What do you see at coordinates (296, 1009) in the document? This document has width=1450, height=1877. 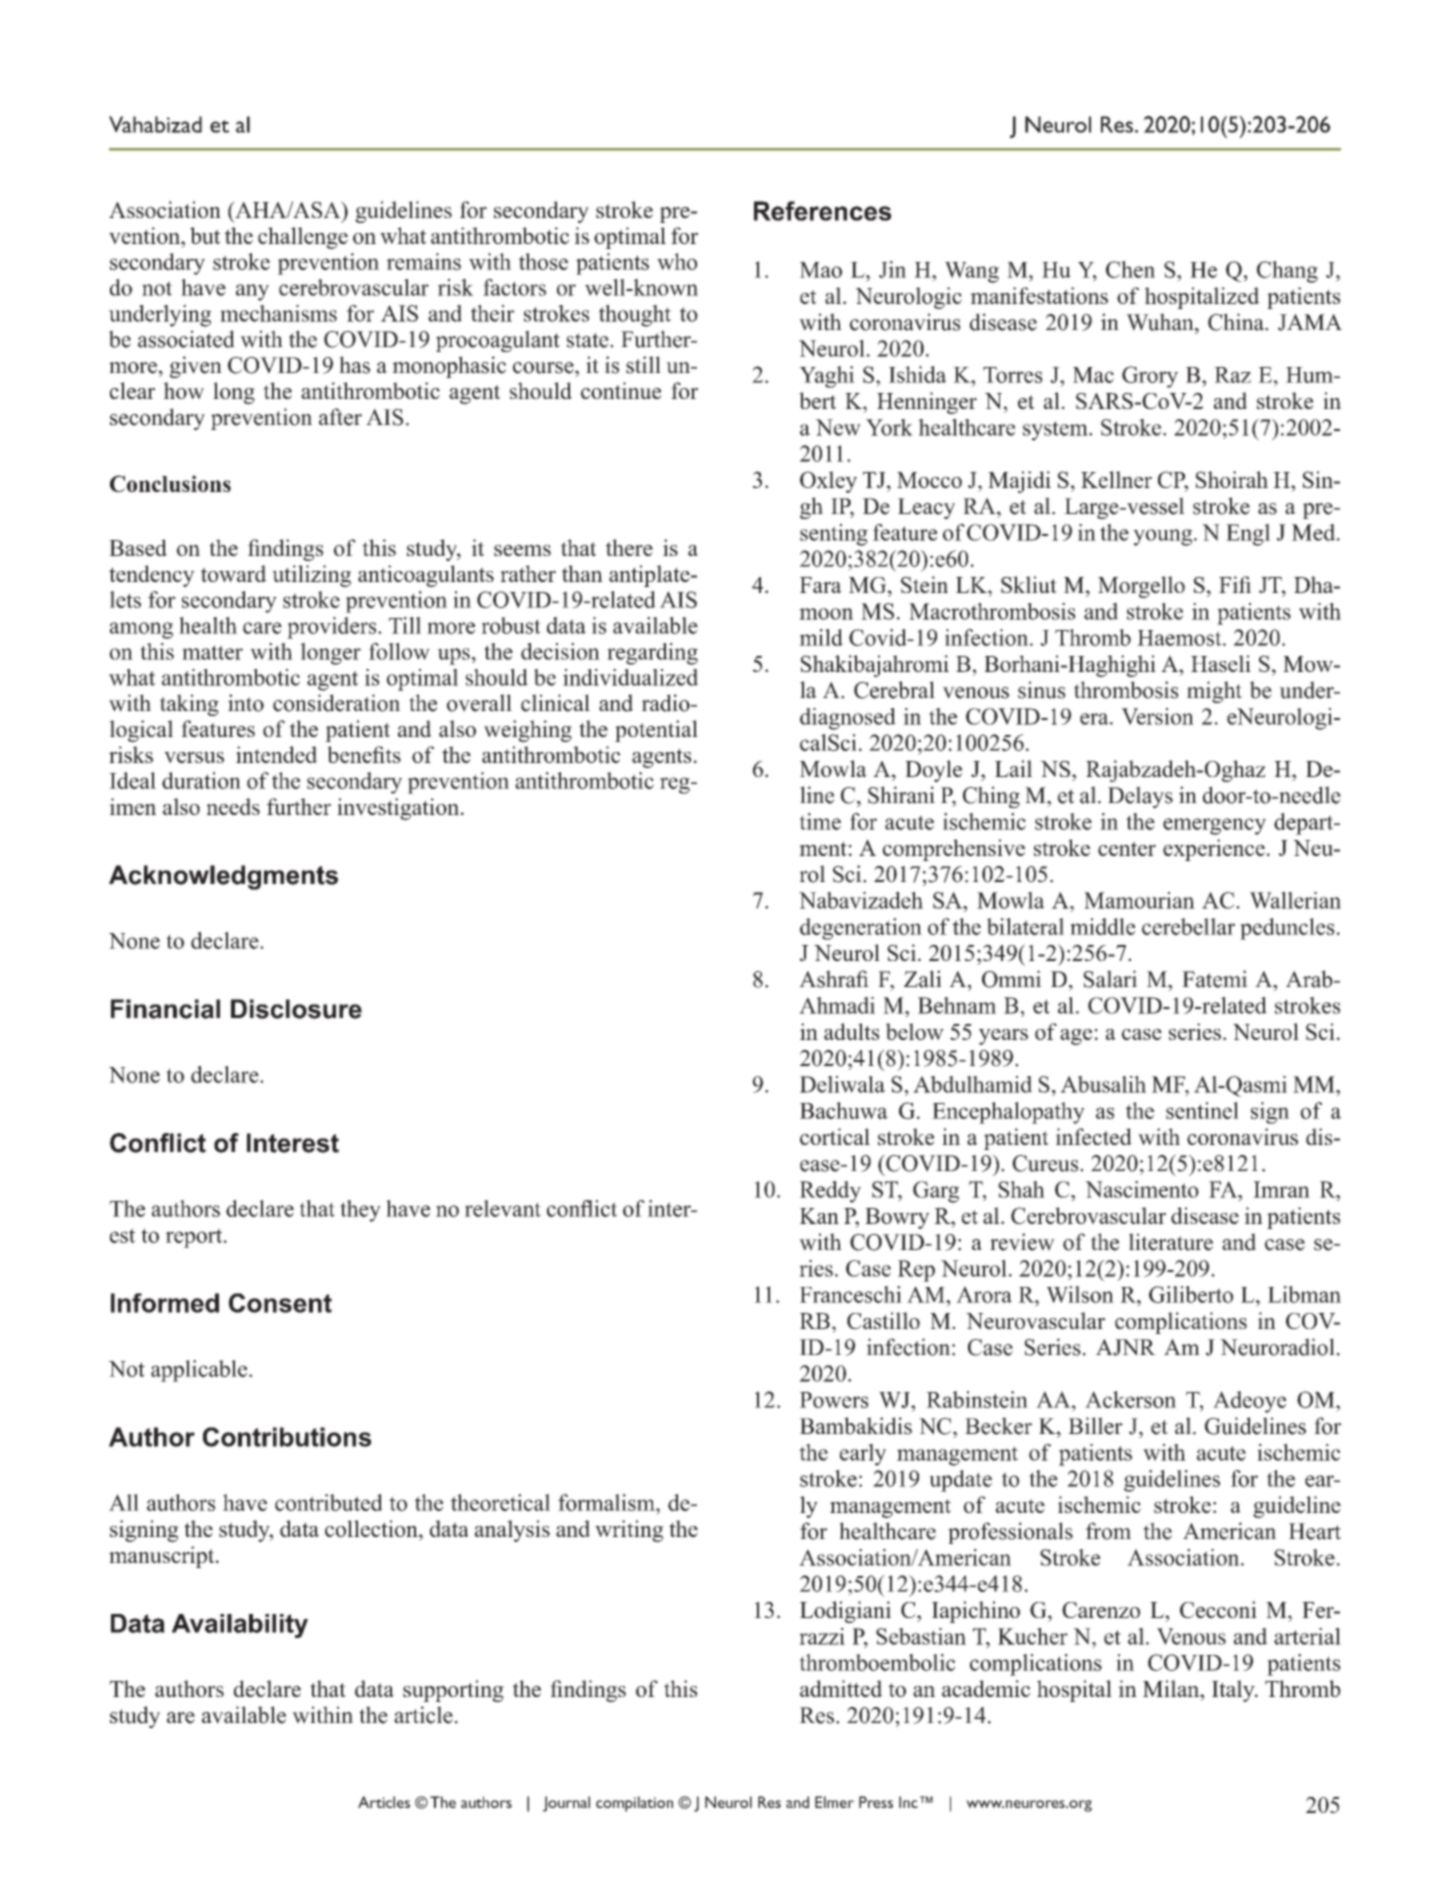 I see `Disclosure` at bounding box center [296, 1009].
